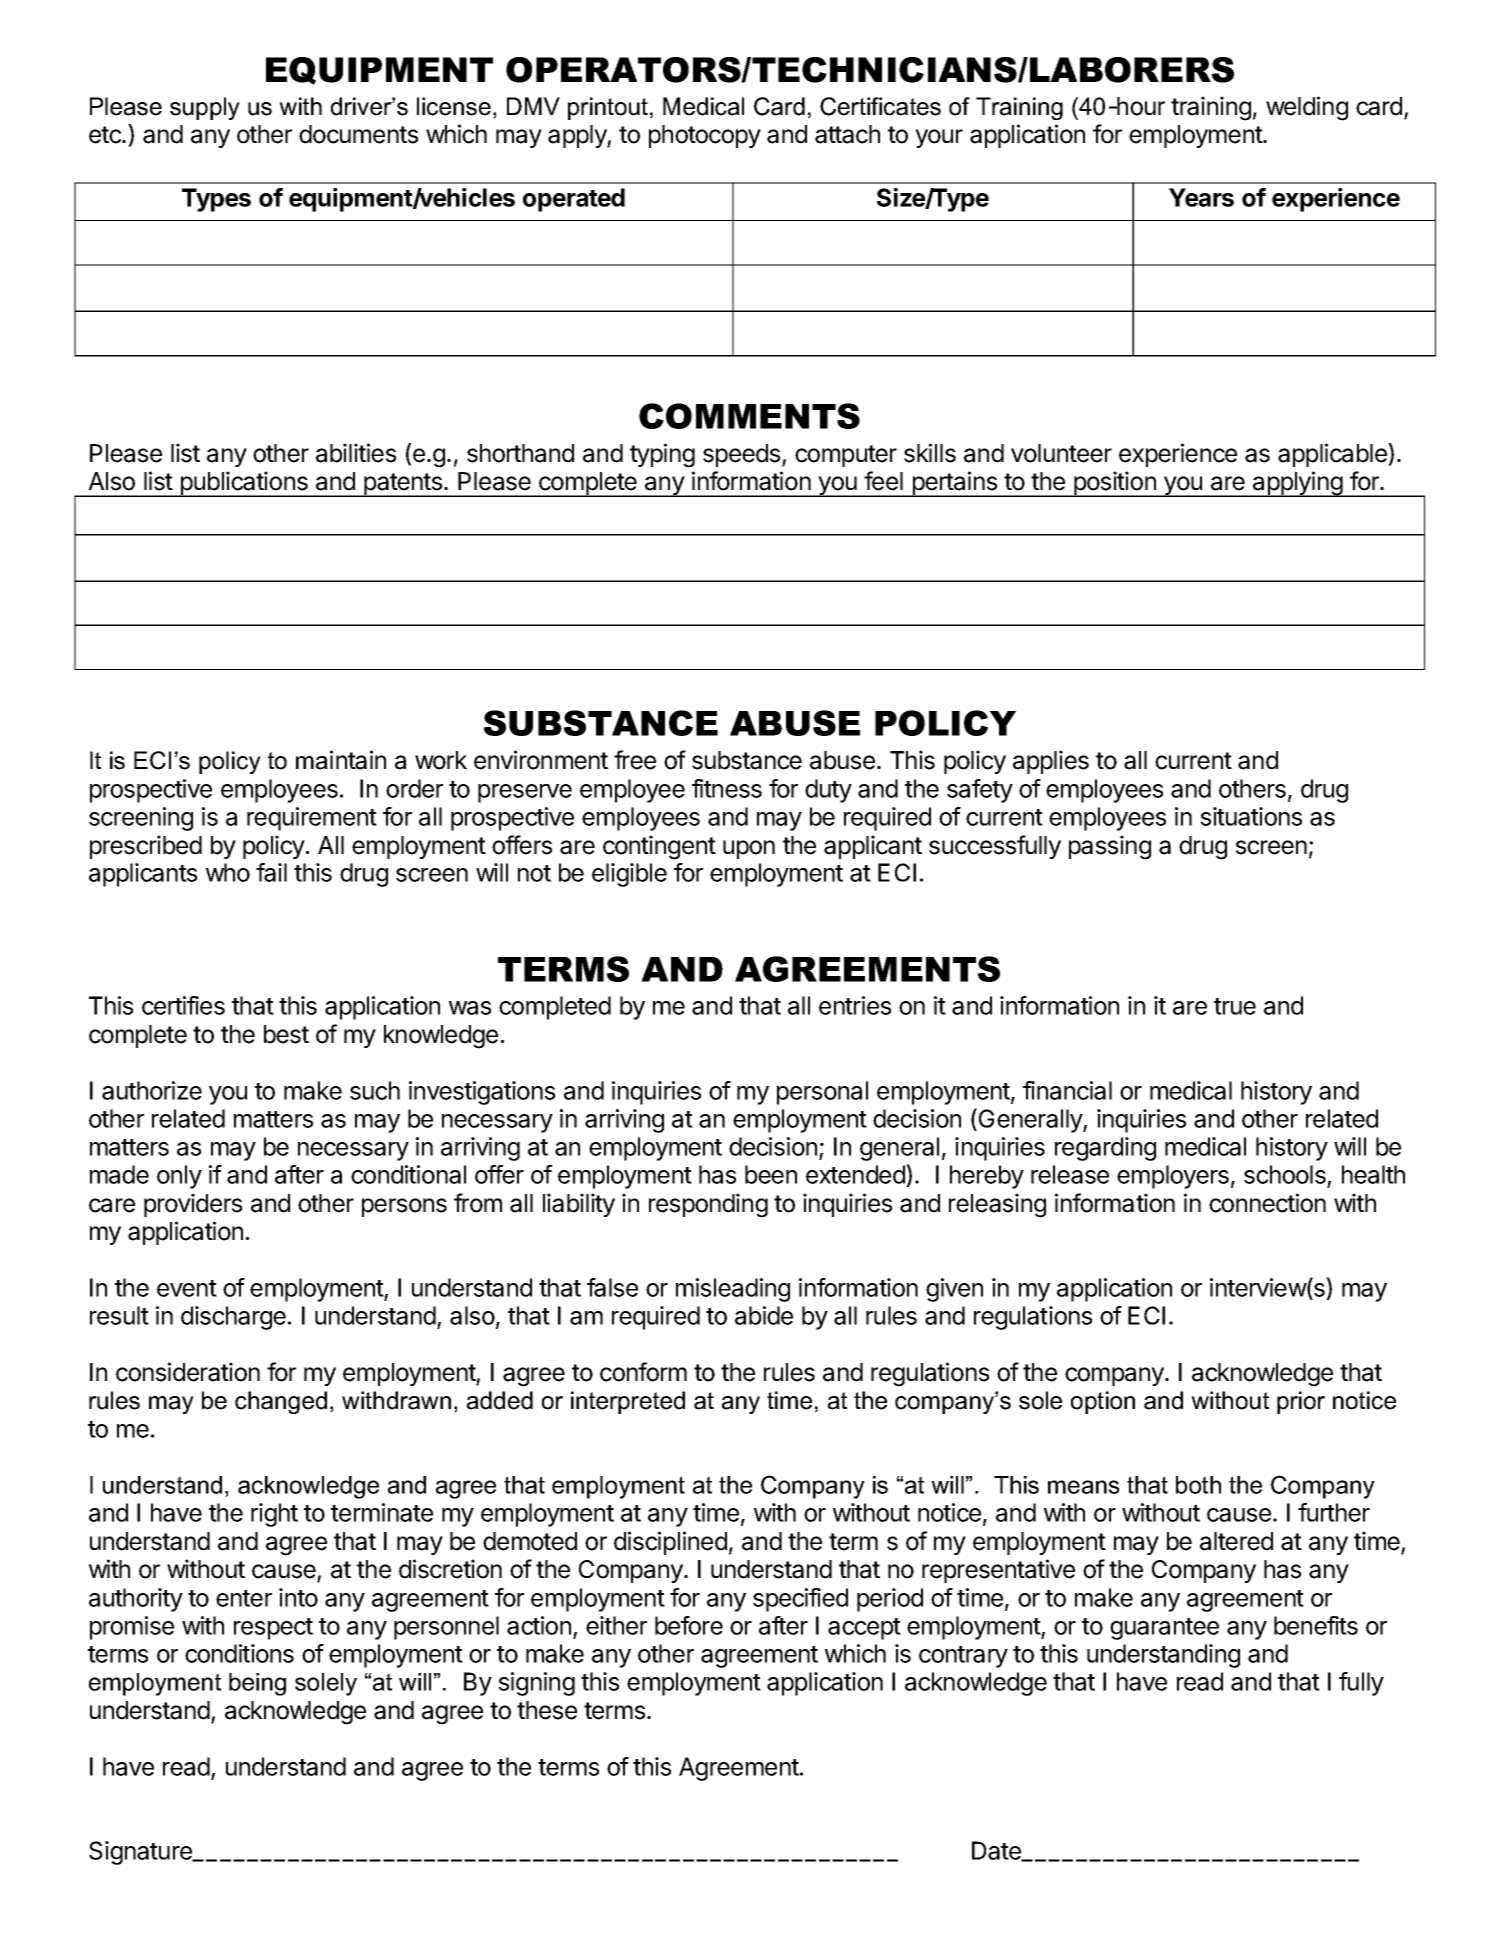 The image size is (1499, 1940). Describe the element at coordinates (233, 1318) in the page. I see `discharge` at that location.
